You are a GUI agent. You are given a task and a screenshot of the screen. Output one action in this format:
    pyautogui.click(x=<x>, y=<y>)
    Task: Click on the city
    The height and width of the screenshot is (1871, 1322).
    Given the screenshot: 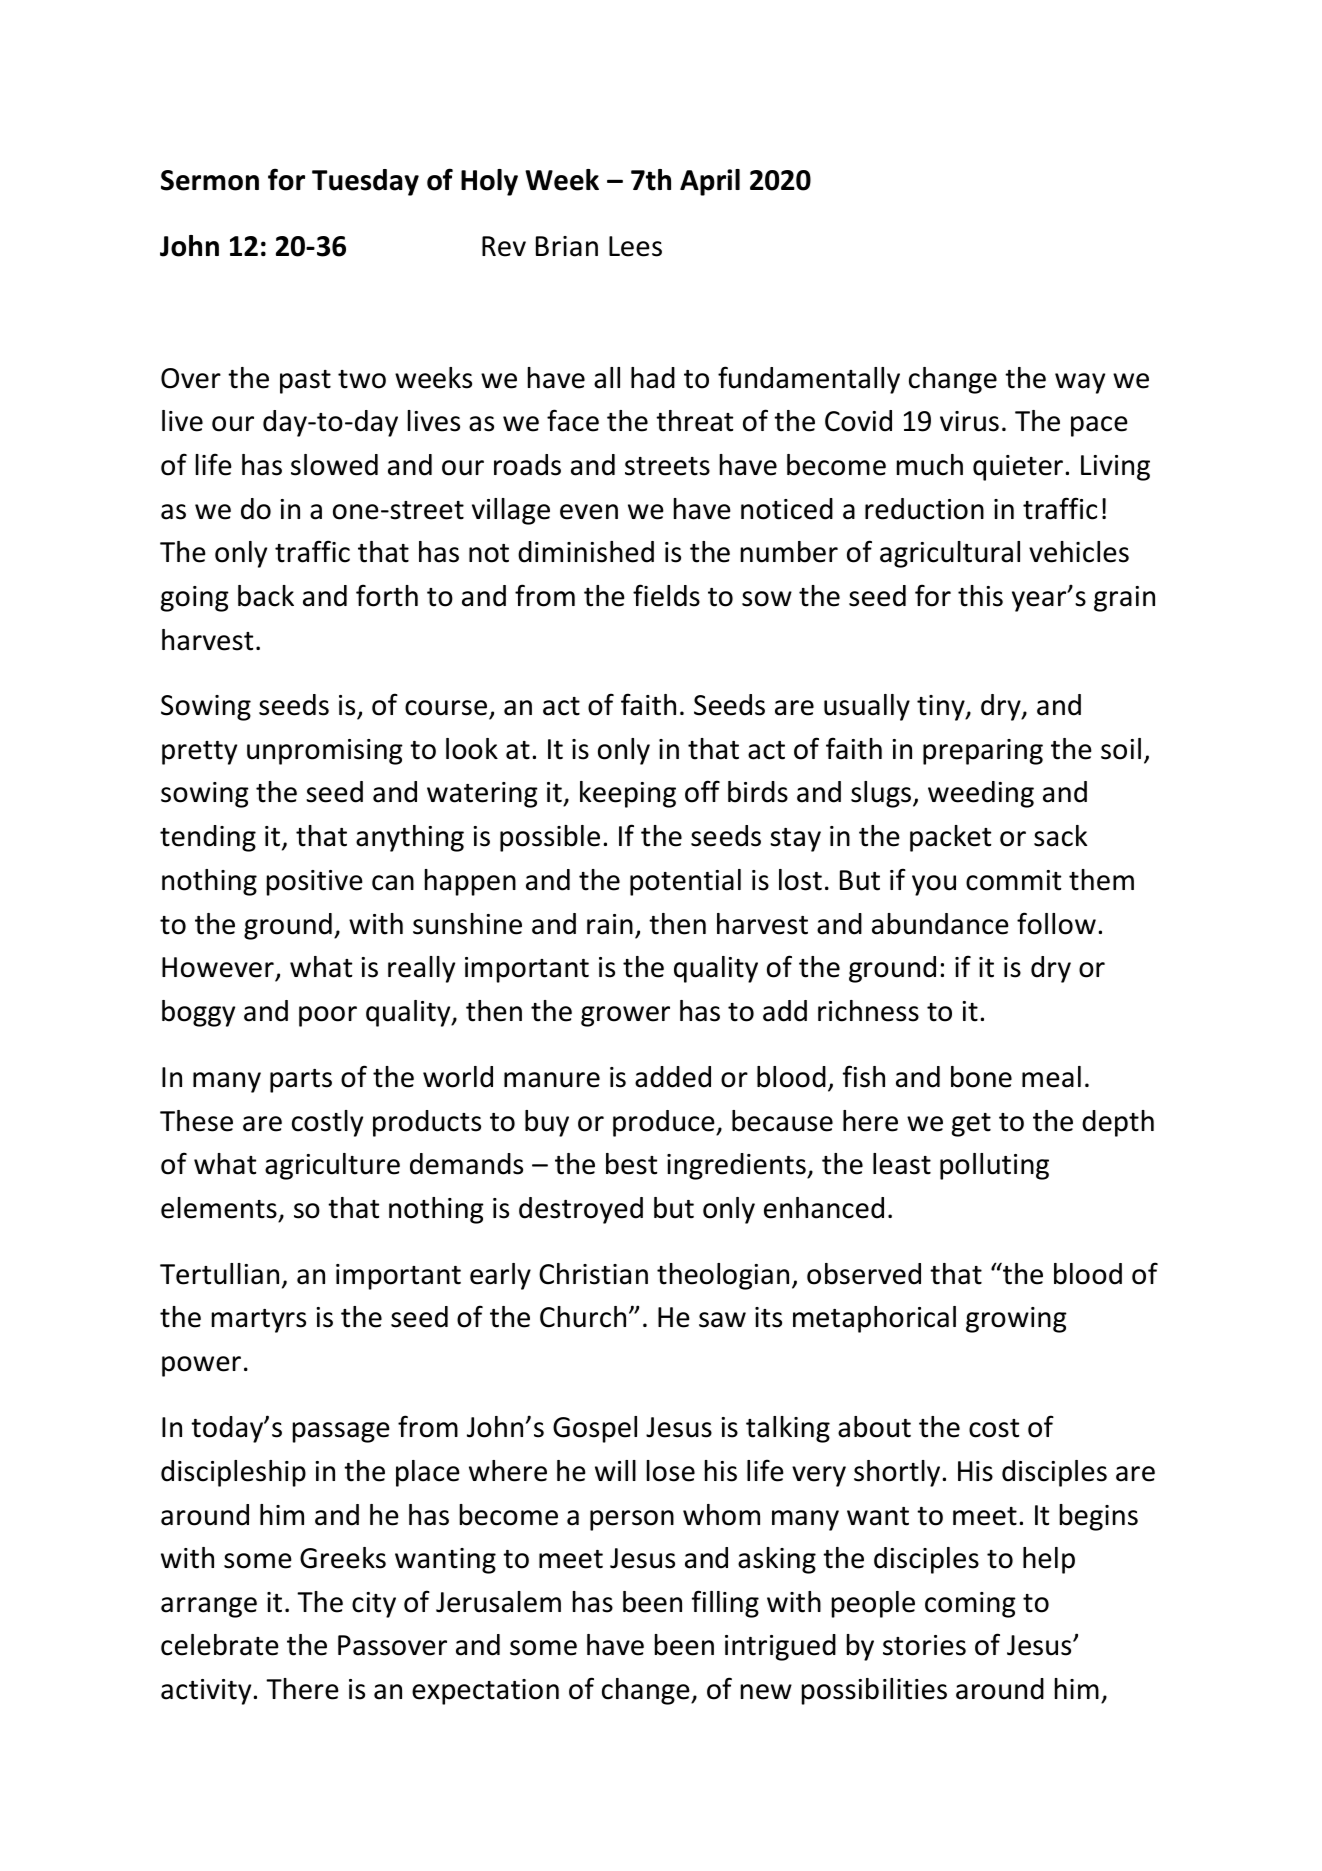 What is the action you would take?
    pyautogui.click(x=374, y=1605)
